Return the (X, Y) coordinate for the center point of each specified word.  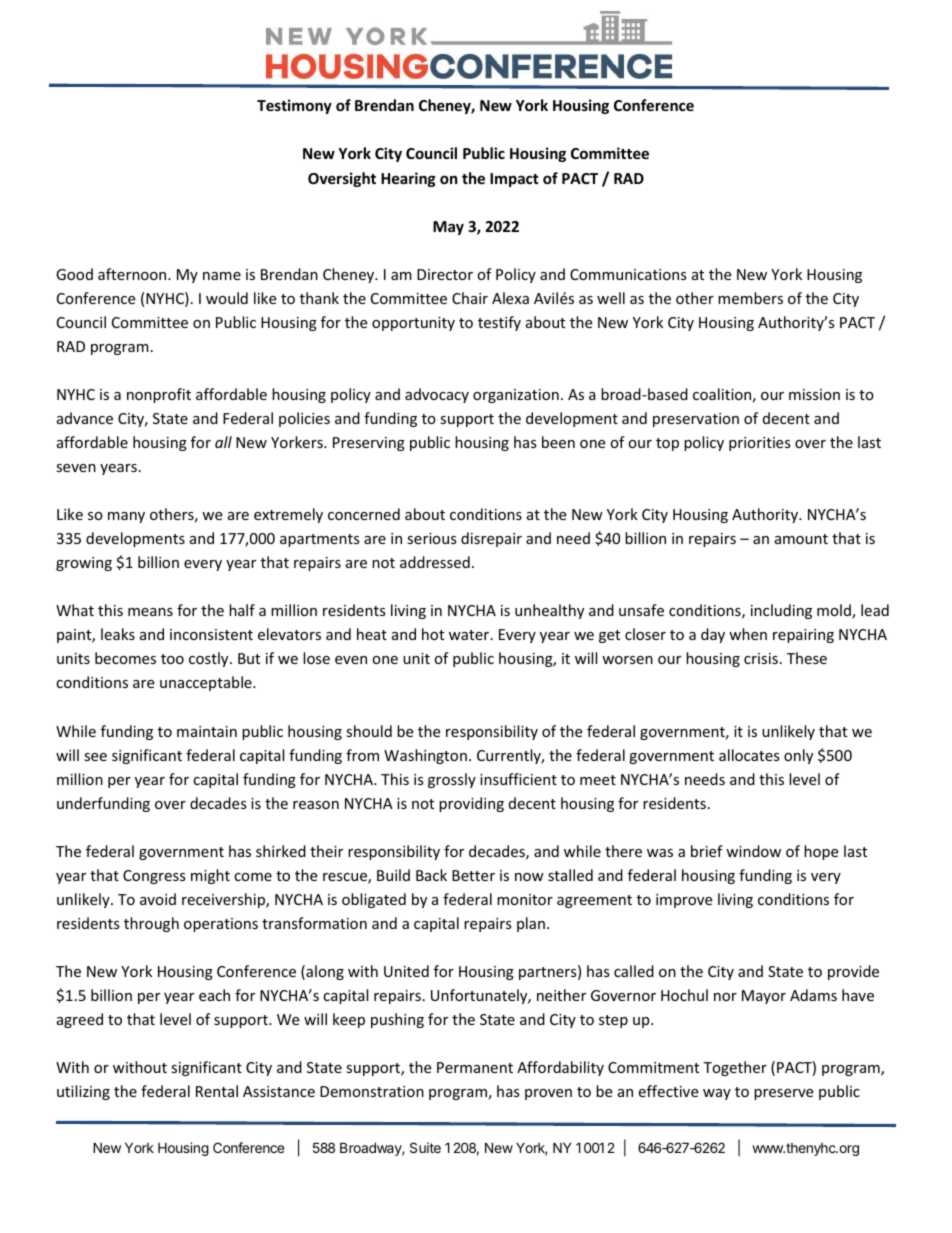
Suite (425, 1147)
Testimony (294, 106)
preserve (783, 1094)
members (750, 298)
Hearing (408, 179)
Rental (217, 1091)
